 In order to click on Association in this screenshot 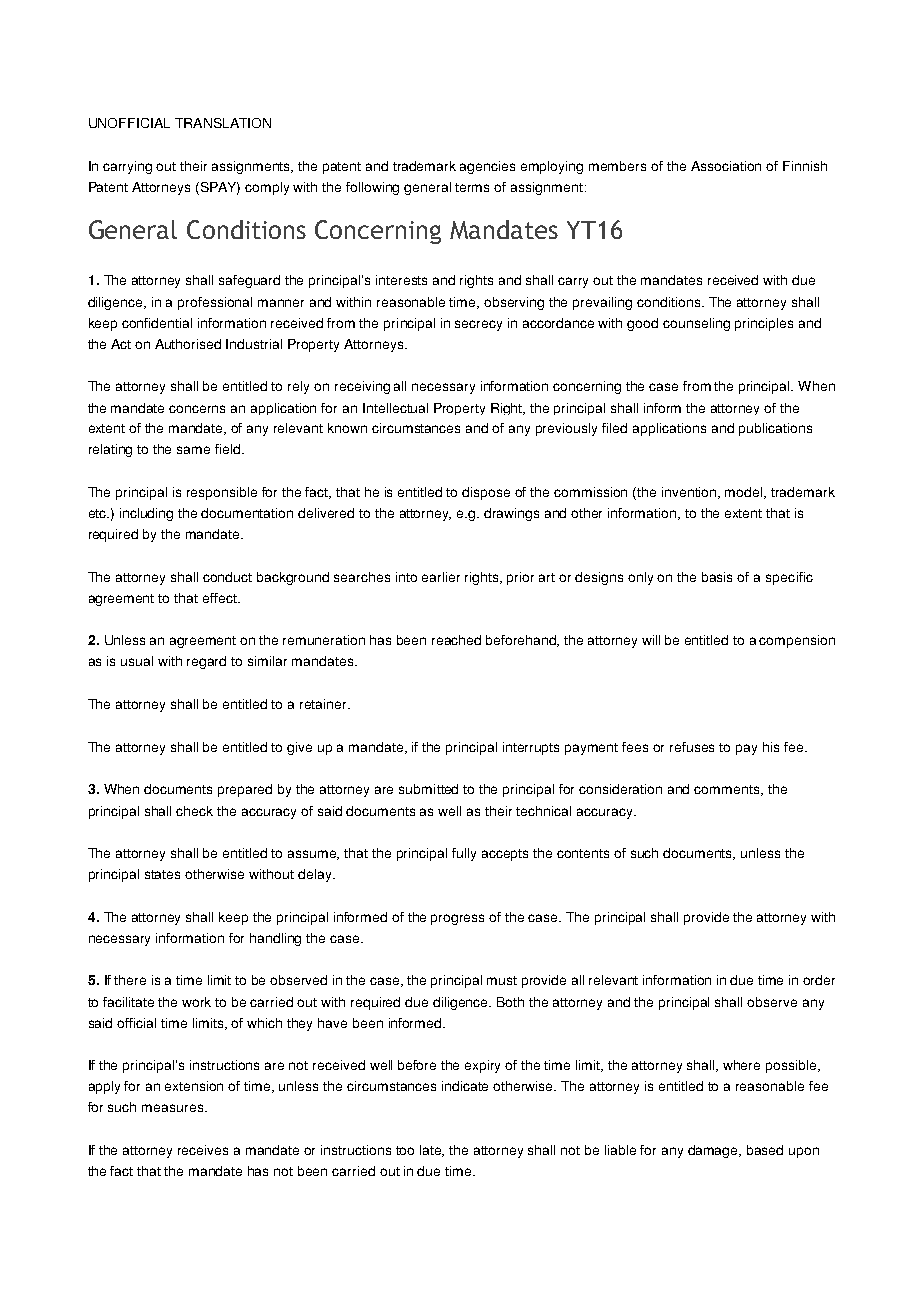, I will do `click(726, 166)`.
